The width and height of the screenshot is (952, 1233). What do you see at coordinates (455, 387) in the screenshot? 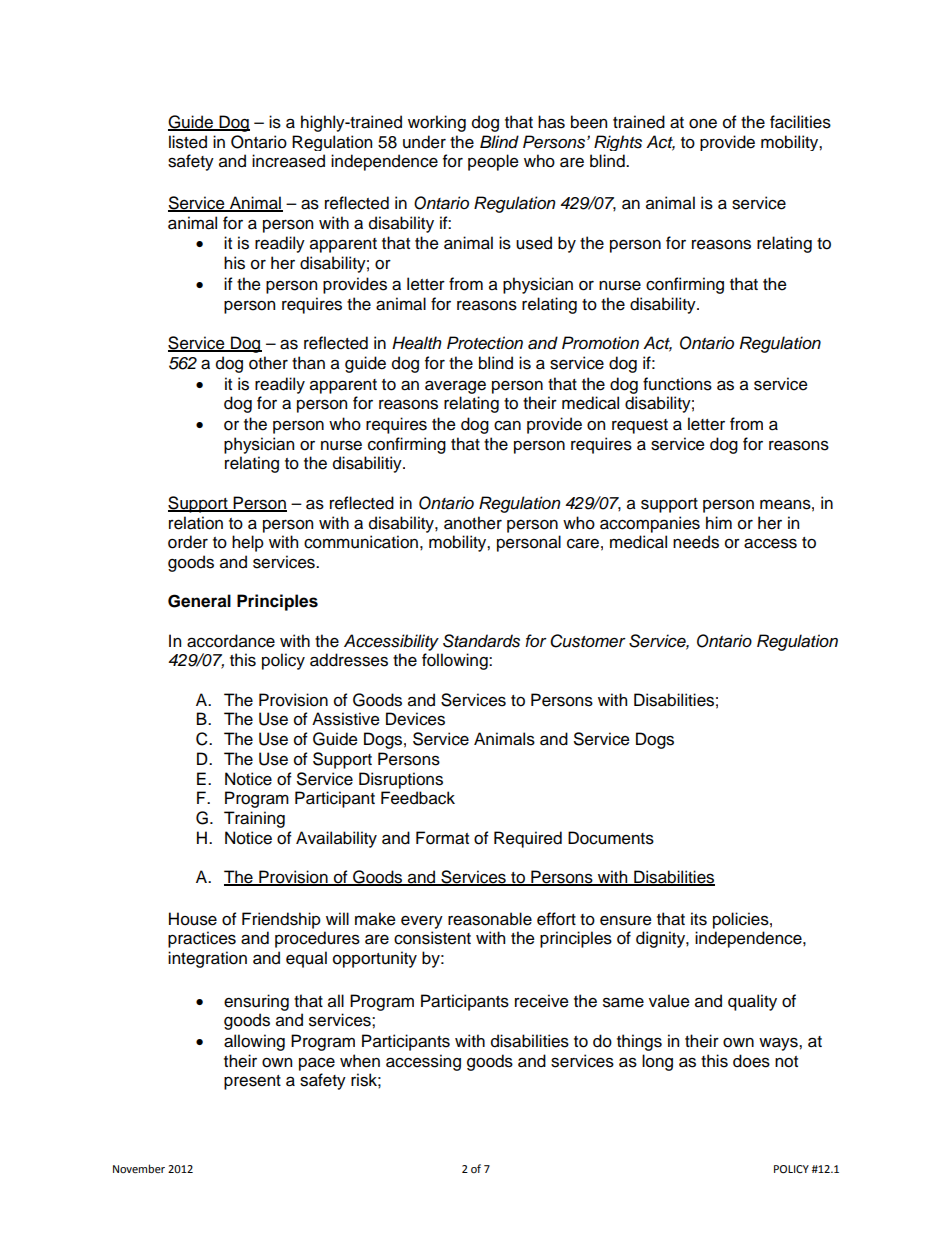
I see `average` at bounding box center [455, 387].
